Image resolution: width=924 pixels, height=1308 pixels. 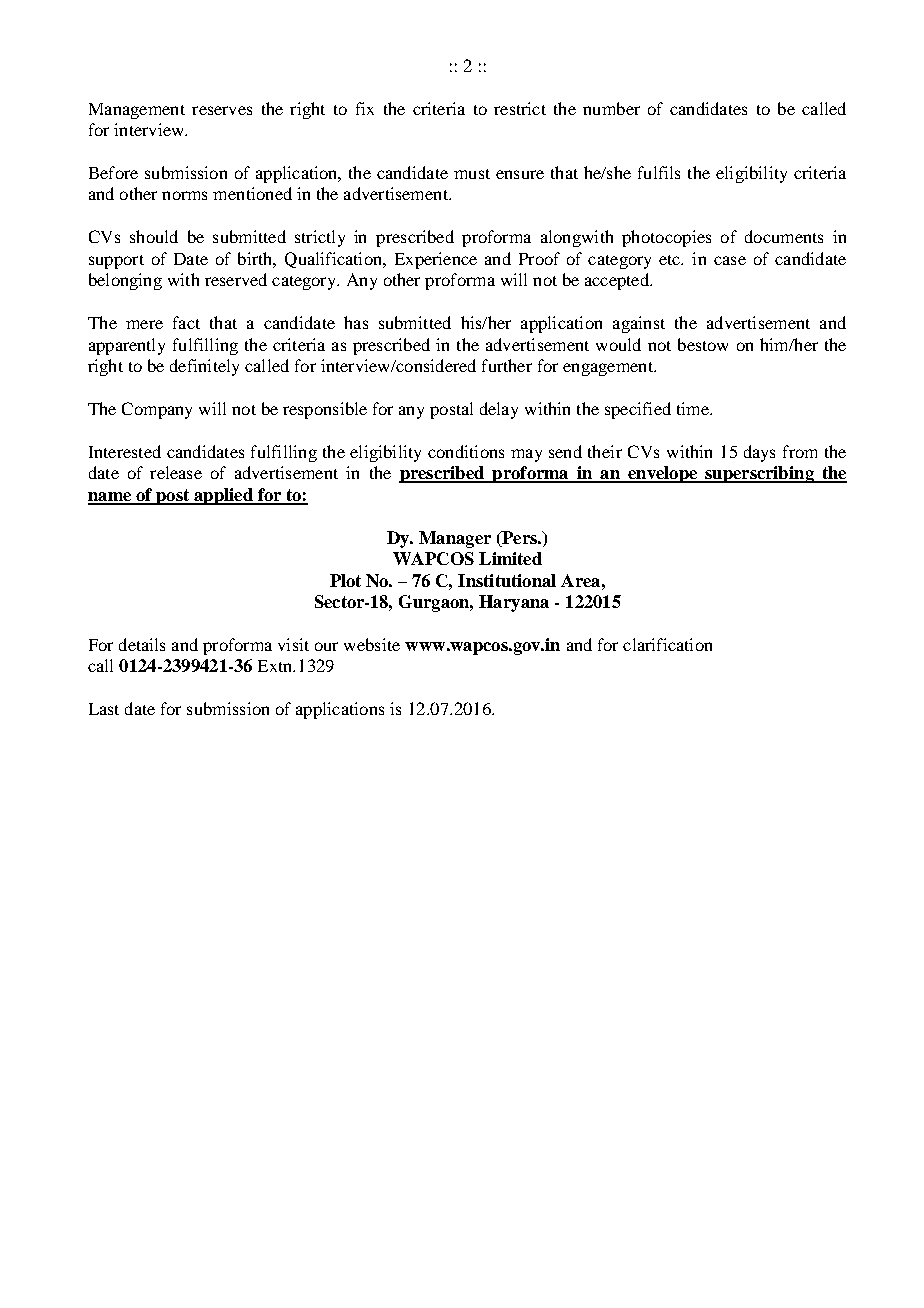 I want to click on reserves, so click(x=222, y=110).
